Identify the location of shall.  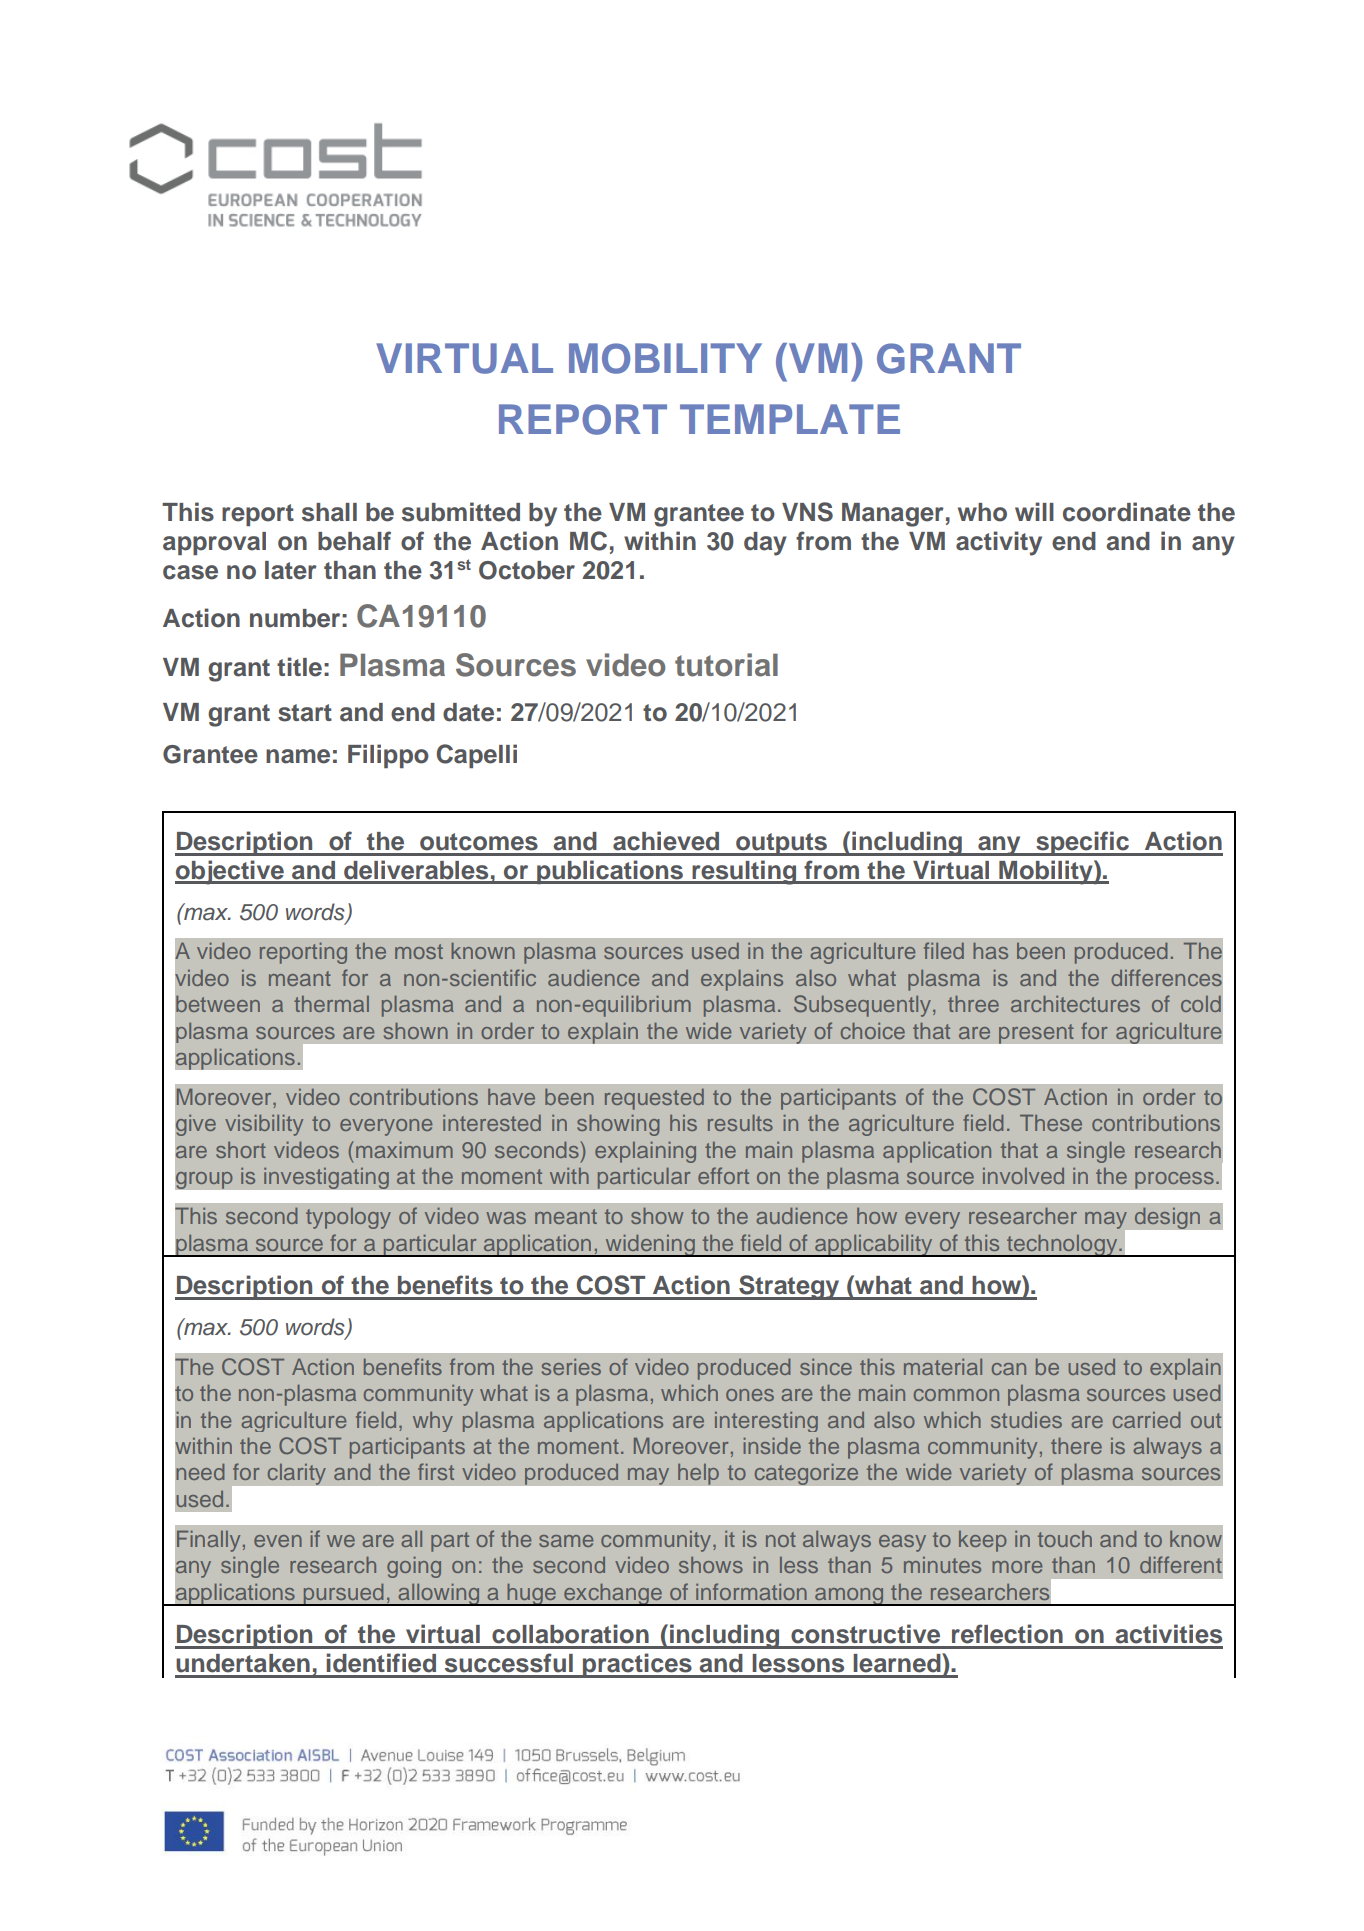
(329, 512).
